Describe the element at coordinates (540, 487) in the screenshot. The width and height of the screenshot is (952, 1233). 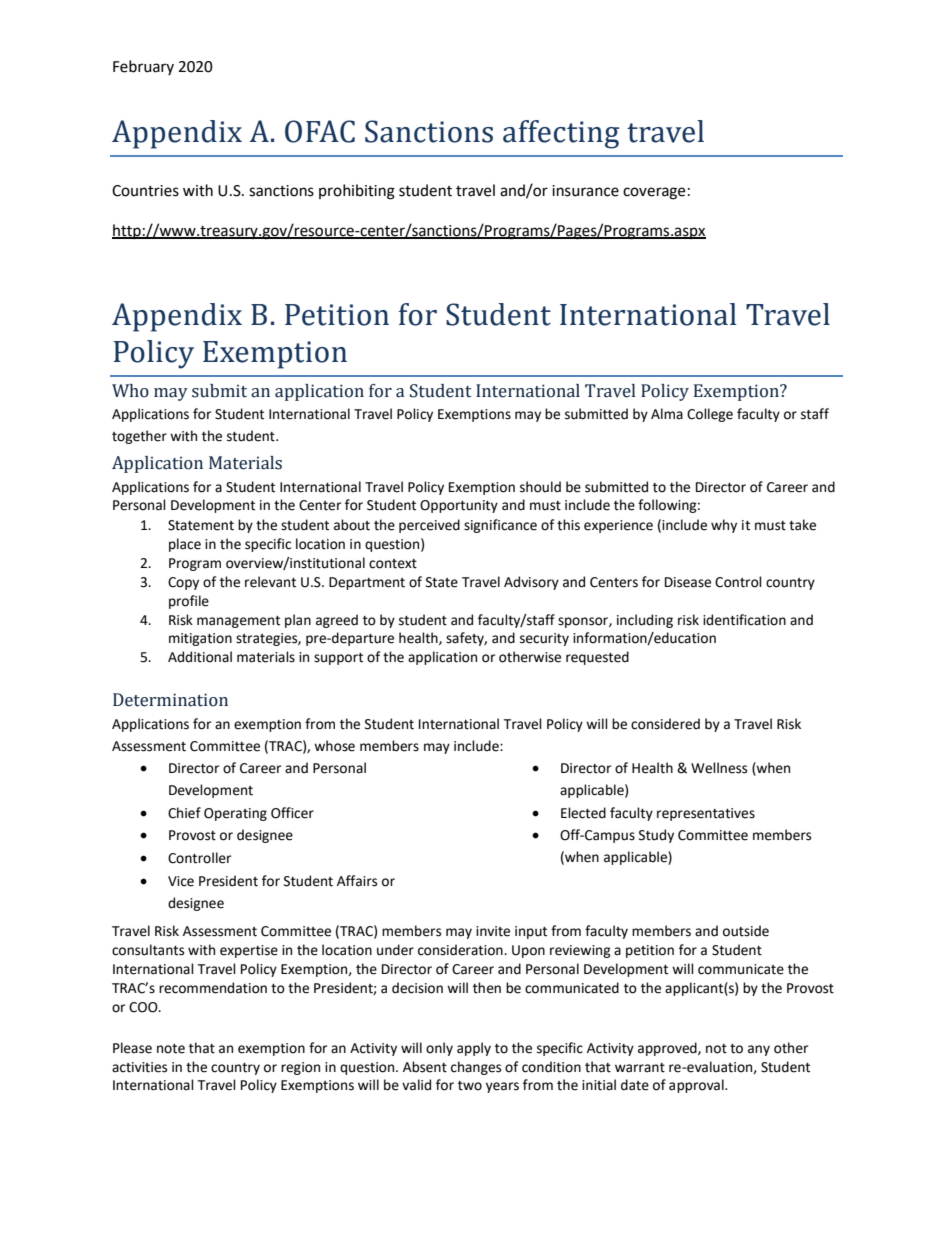
I see `should` at that location.
